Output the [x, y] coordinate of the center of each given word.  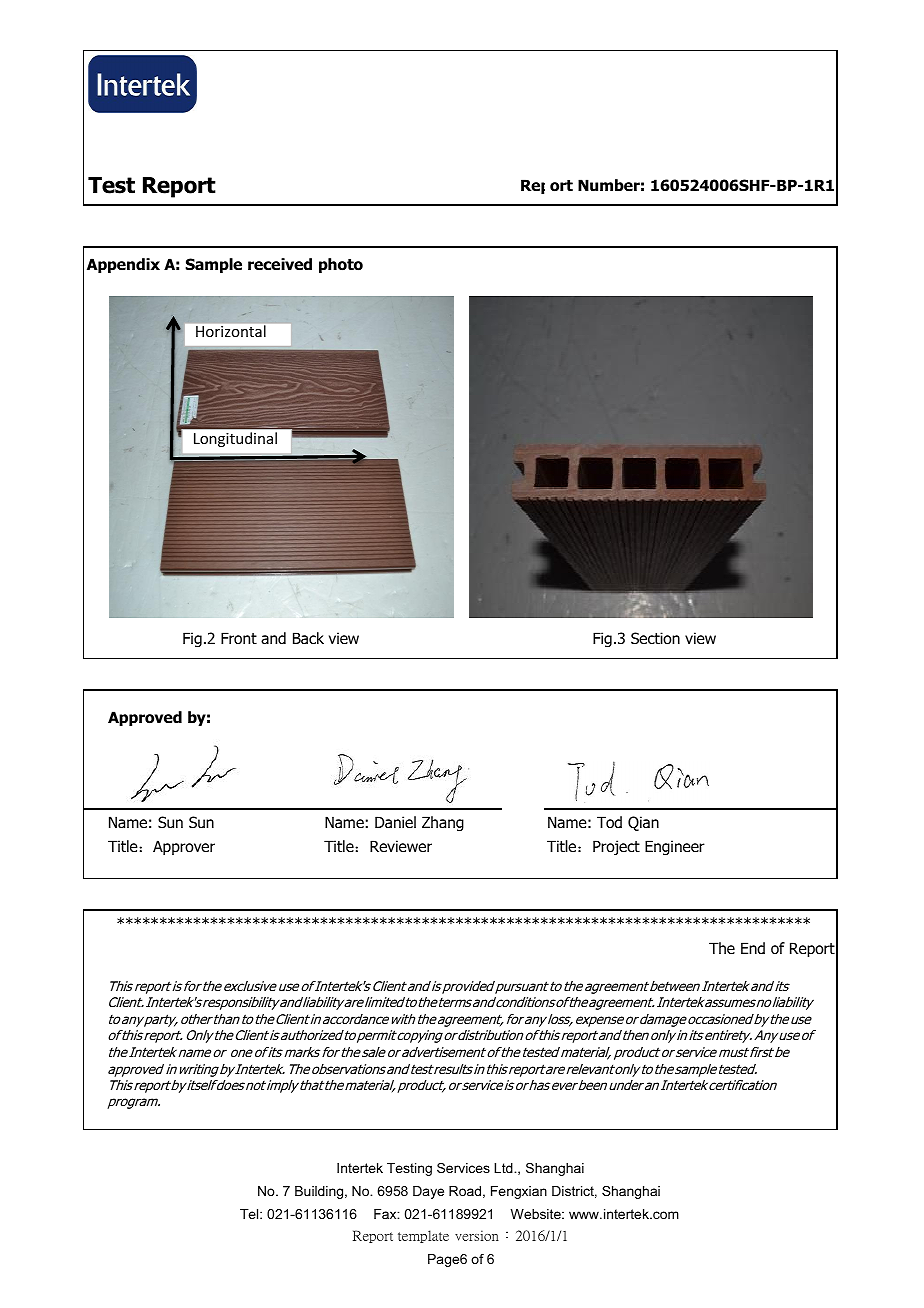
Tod [609, 822]
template [423, 1236]
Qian [643, 823]
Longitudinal [235, 439]
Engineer [675, 847]
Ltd [504, 1168]
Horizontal [231, 331]
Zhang [443, 823]
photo [341, 265]
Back [308, 638]
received [280, 264]
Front [239, 638]
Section [655, 638]
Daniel [395, 822]
